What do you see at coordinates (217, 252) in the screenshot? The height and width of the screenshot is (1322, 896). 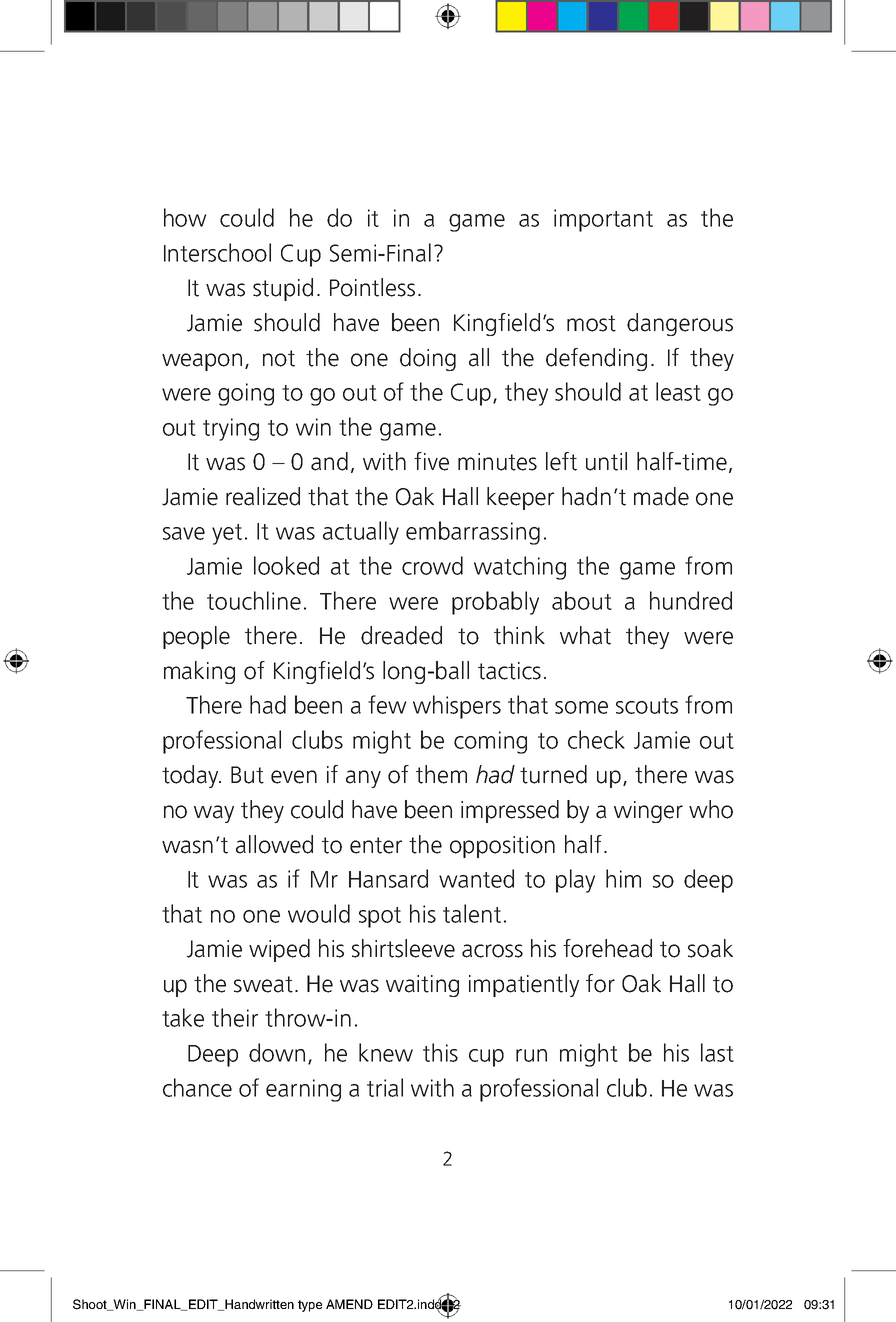 I see `Interschool` at bounding box center [217, 252].
